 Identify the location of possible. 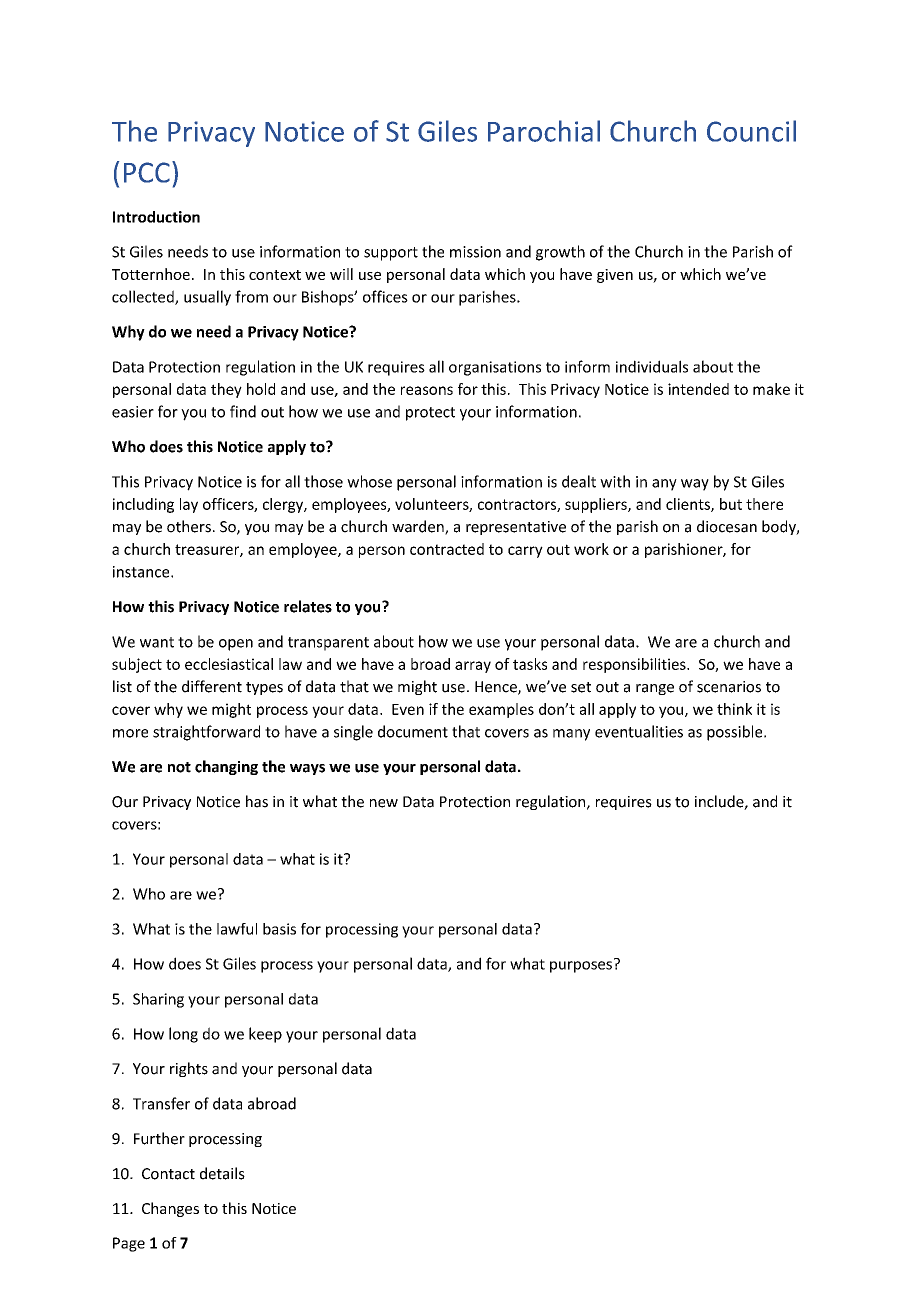
(736, 733).
